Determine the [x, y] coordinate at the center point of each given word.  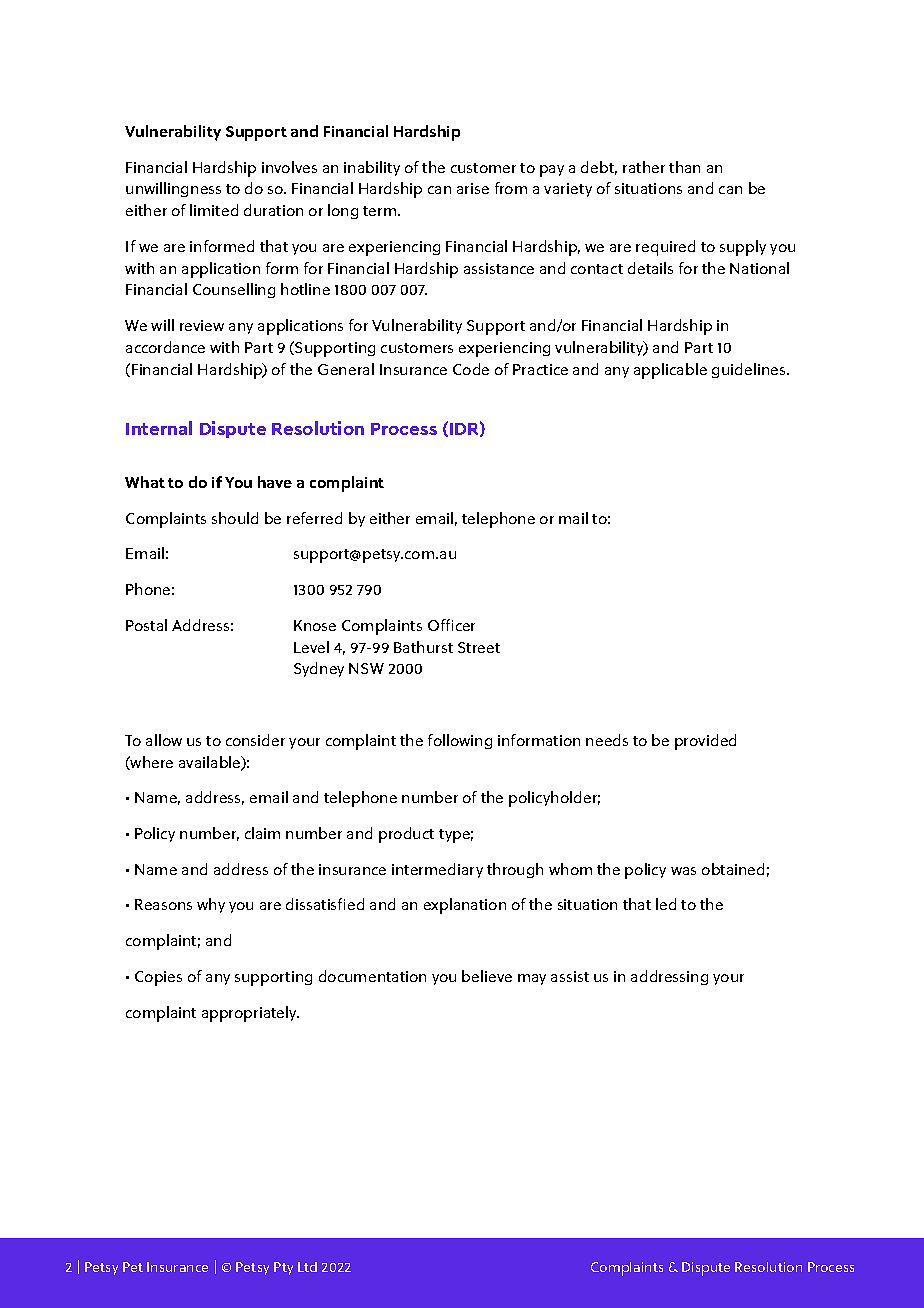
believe [487, 976]
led [666, 904]
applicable [670, 371]
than [684, 167]
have [275, 482]
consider [255, 740]
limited [214, 210]
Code [471, 369]
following [460, 741]
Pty [283, 1268]
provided [705, 742]
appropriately [250, 1014]
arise [473, 188]
